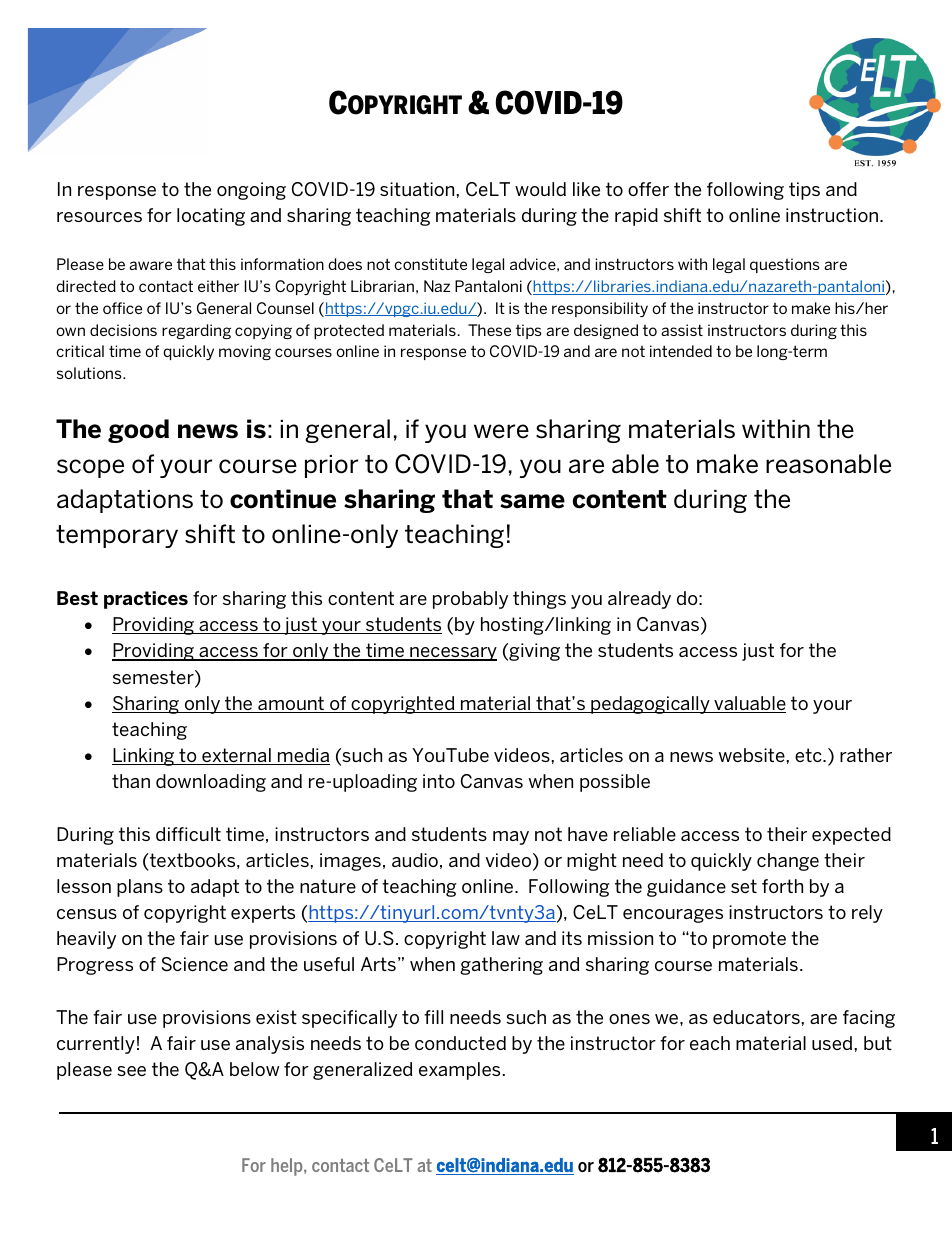  I want to click on examples, so click(459, 1071).
